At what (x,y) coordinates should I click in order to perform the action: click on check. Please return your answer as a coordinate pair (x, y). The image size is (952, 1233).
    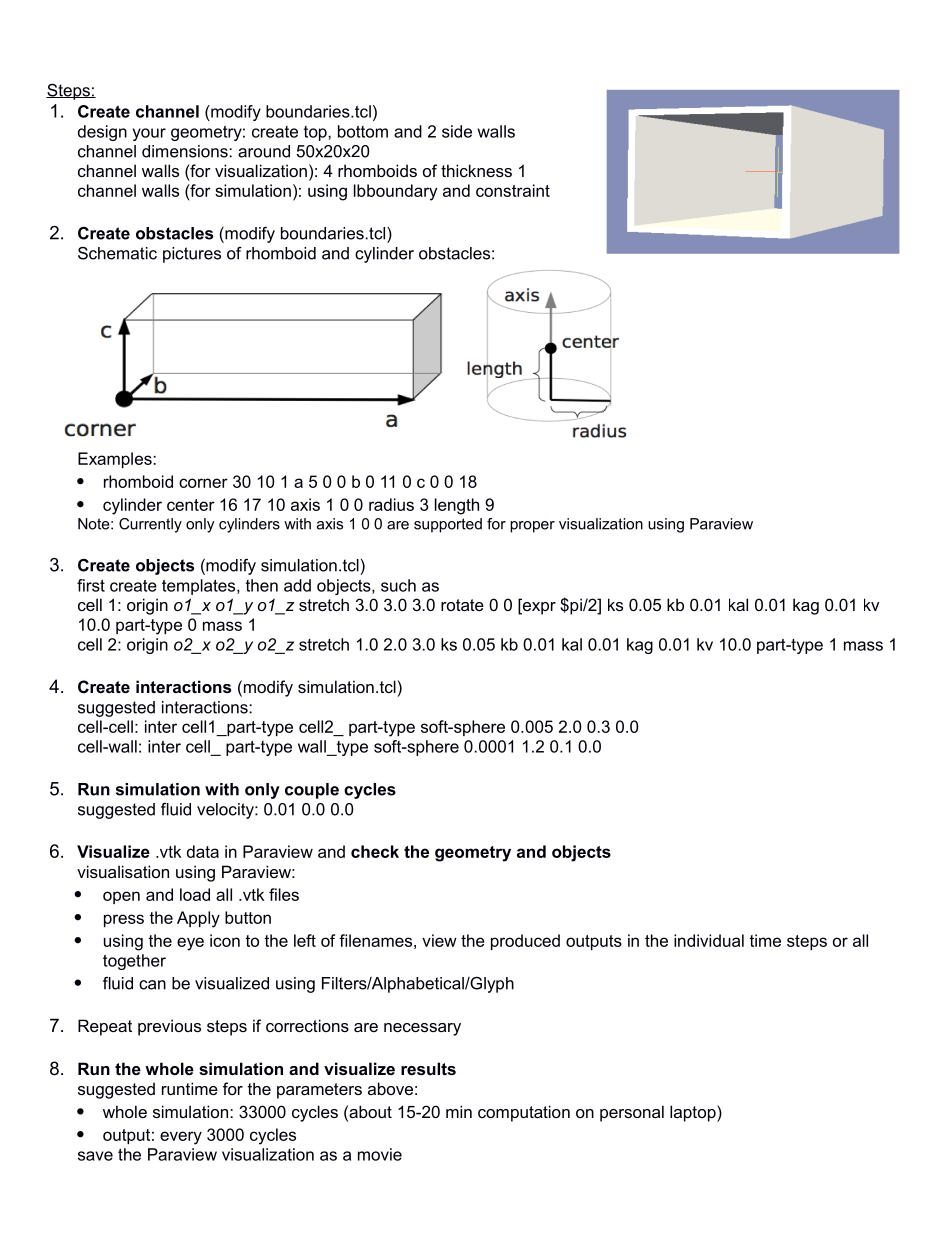
    Looking at the image, I should click on (375, 851).
